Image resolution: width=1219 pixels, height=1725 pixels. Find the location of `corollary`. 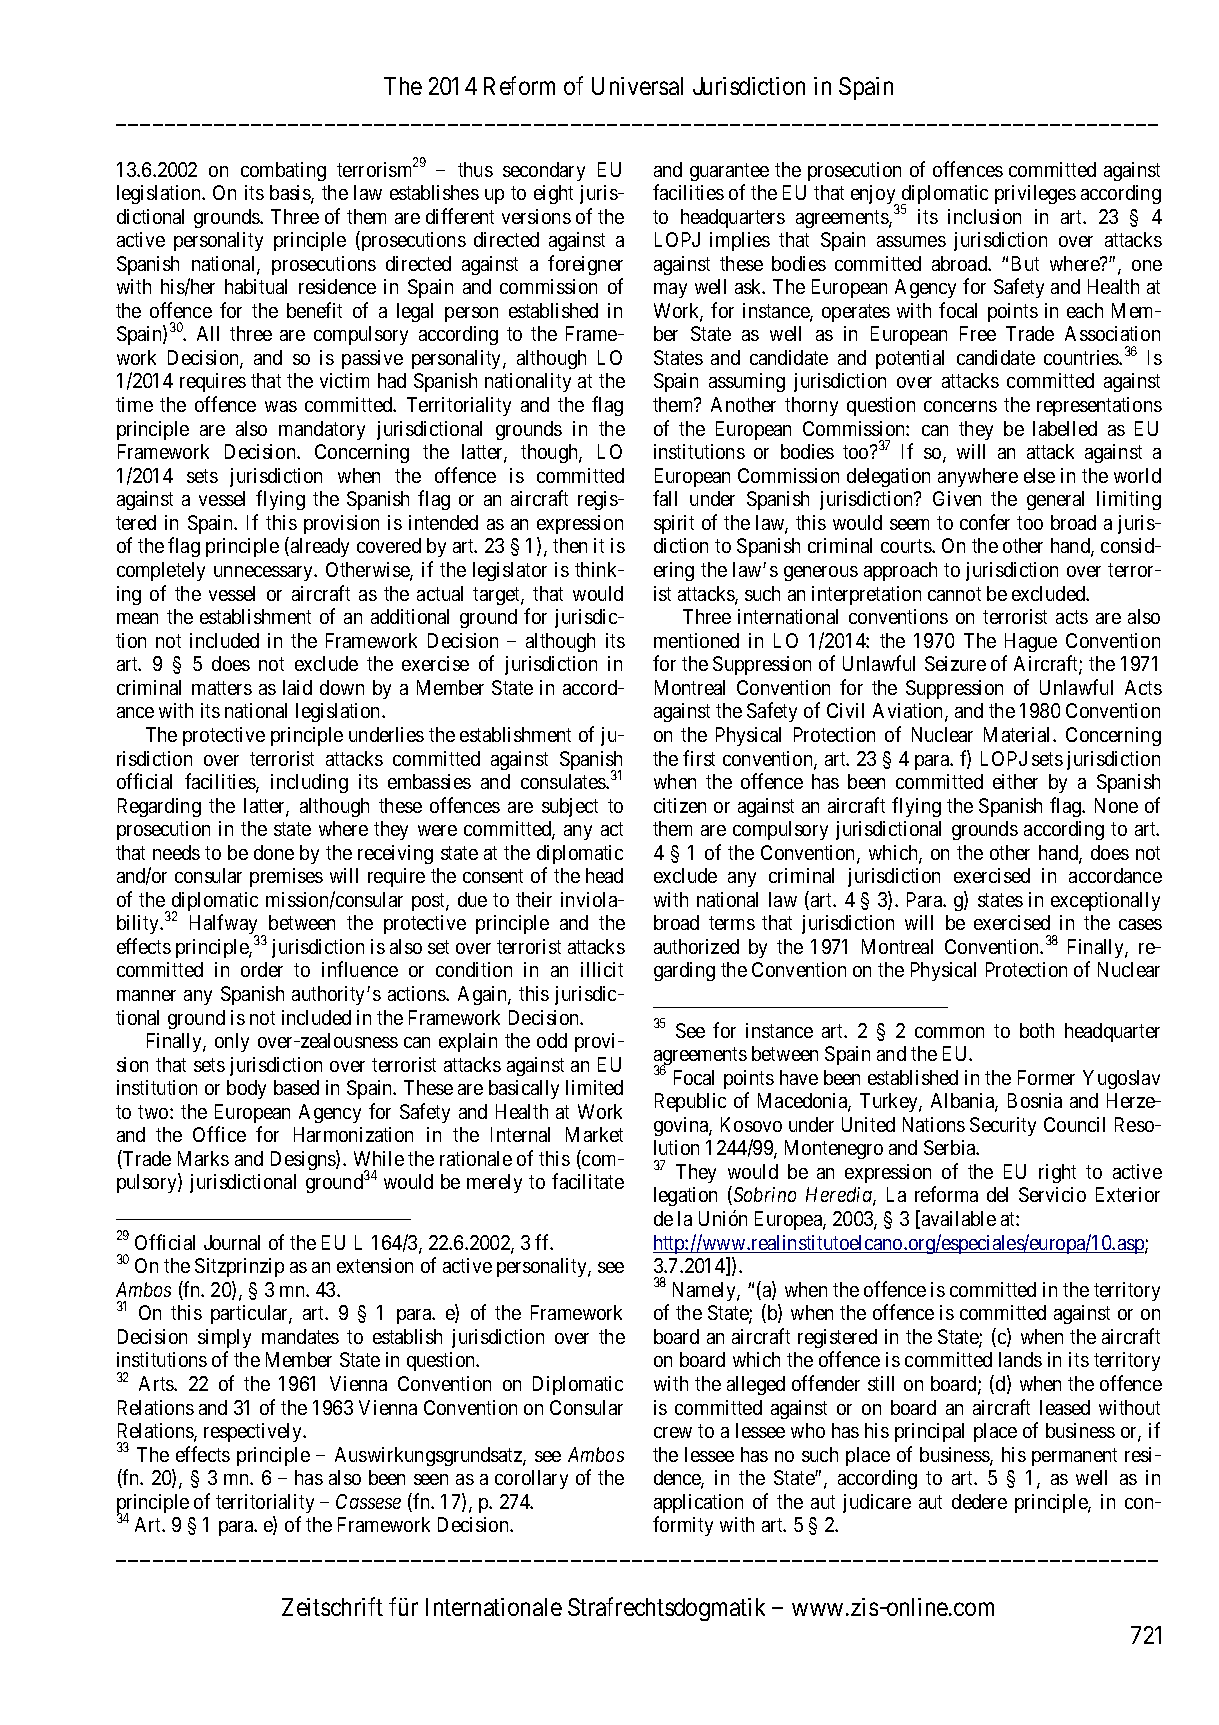

corollary is located at coordinates (531, 1479).
